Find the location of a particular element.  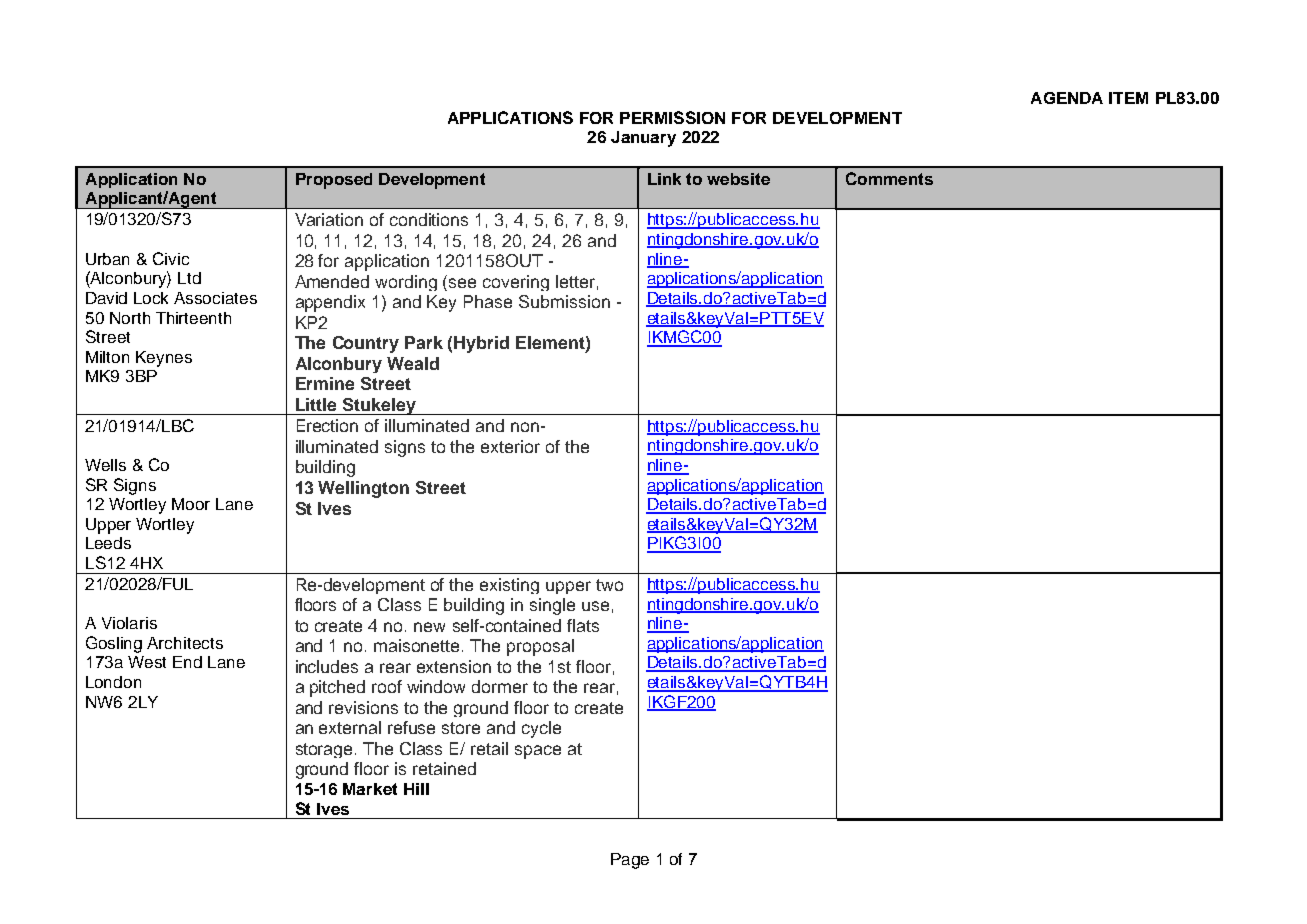

AGENDA is located at coordinates (1067, 98).
